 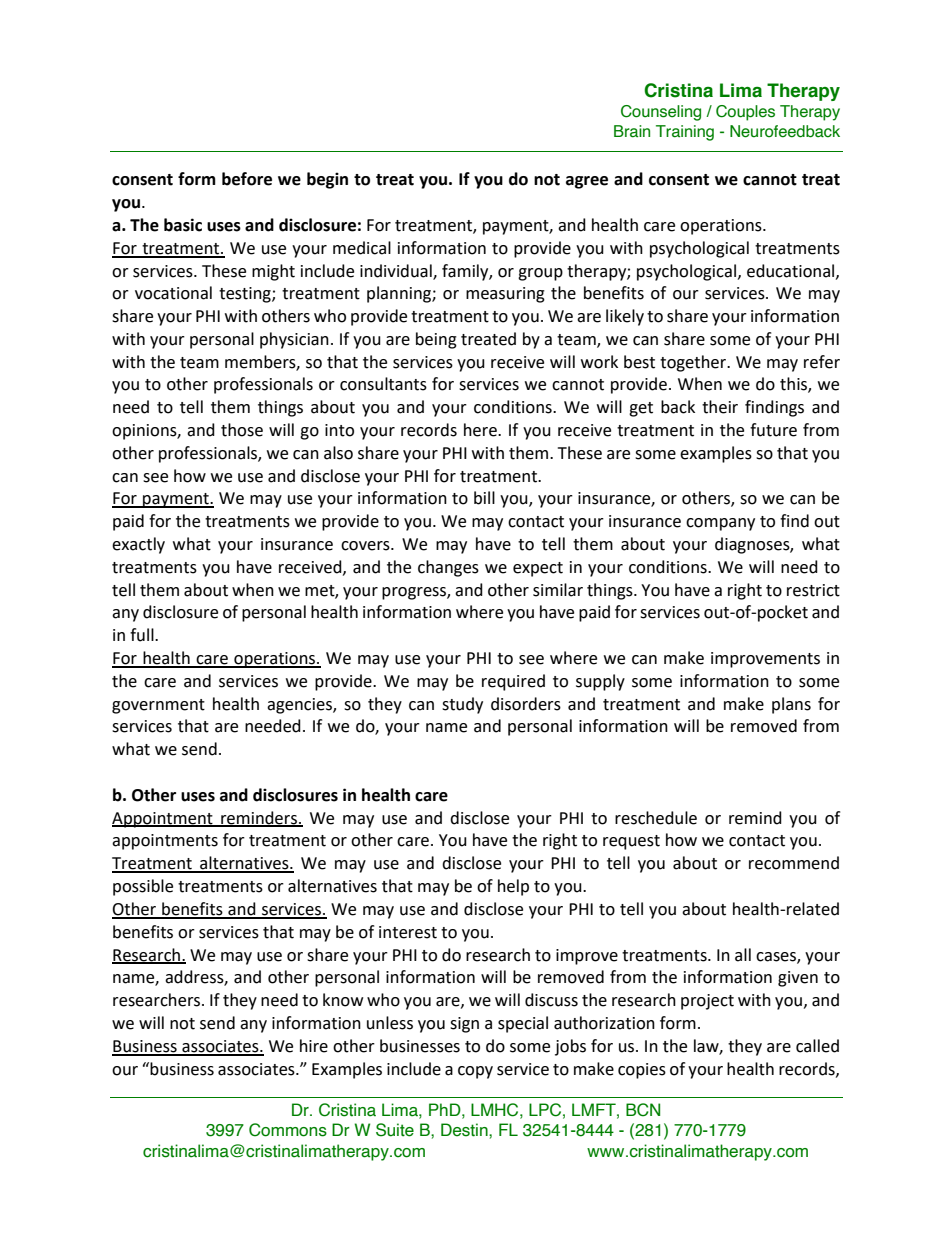 I want to click on those, so click(x=242, y=430).
